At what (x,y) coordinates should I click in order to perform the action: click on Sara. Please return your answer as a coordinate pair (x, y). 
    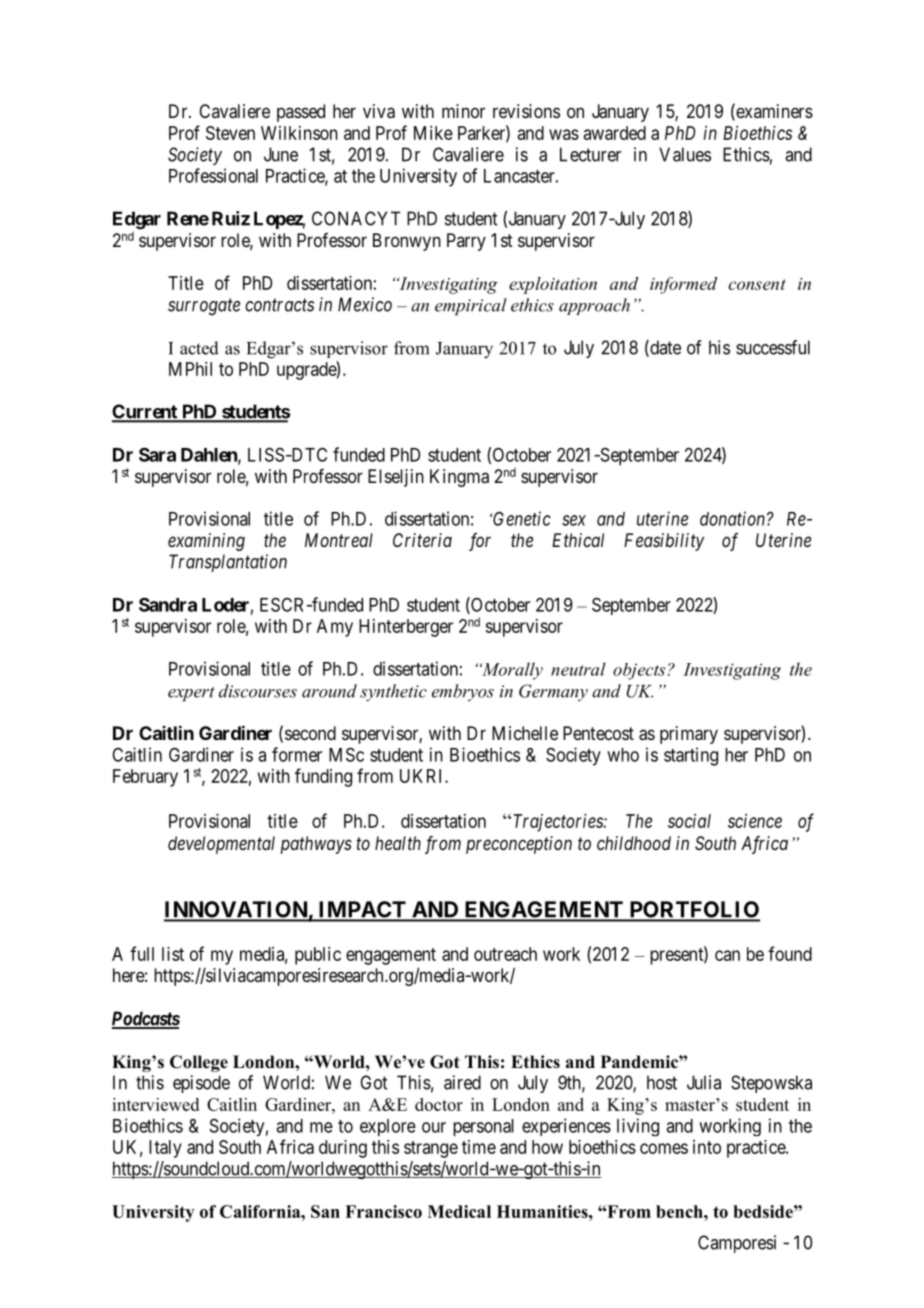
    Looking at the image, I should click on (157, 454).
